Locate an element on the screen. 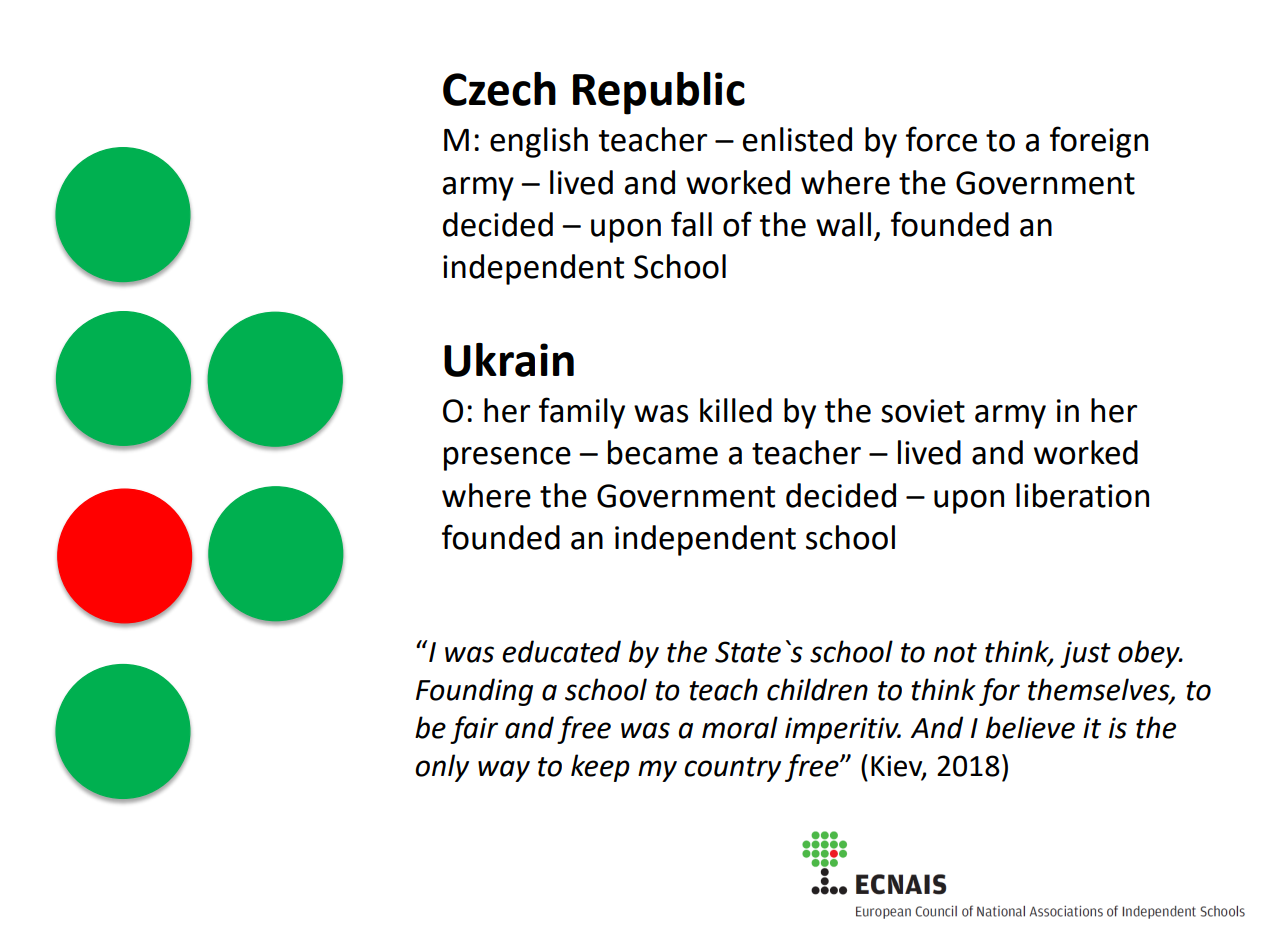  became is located at coordinates (663, 452).
